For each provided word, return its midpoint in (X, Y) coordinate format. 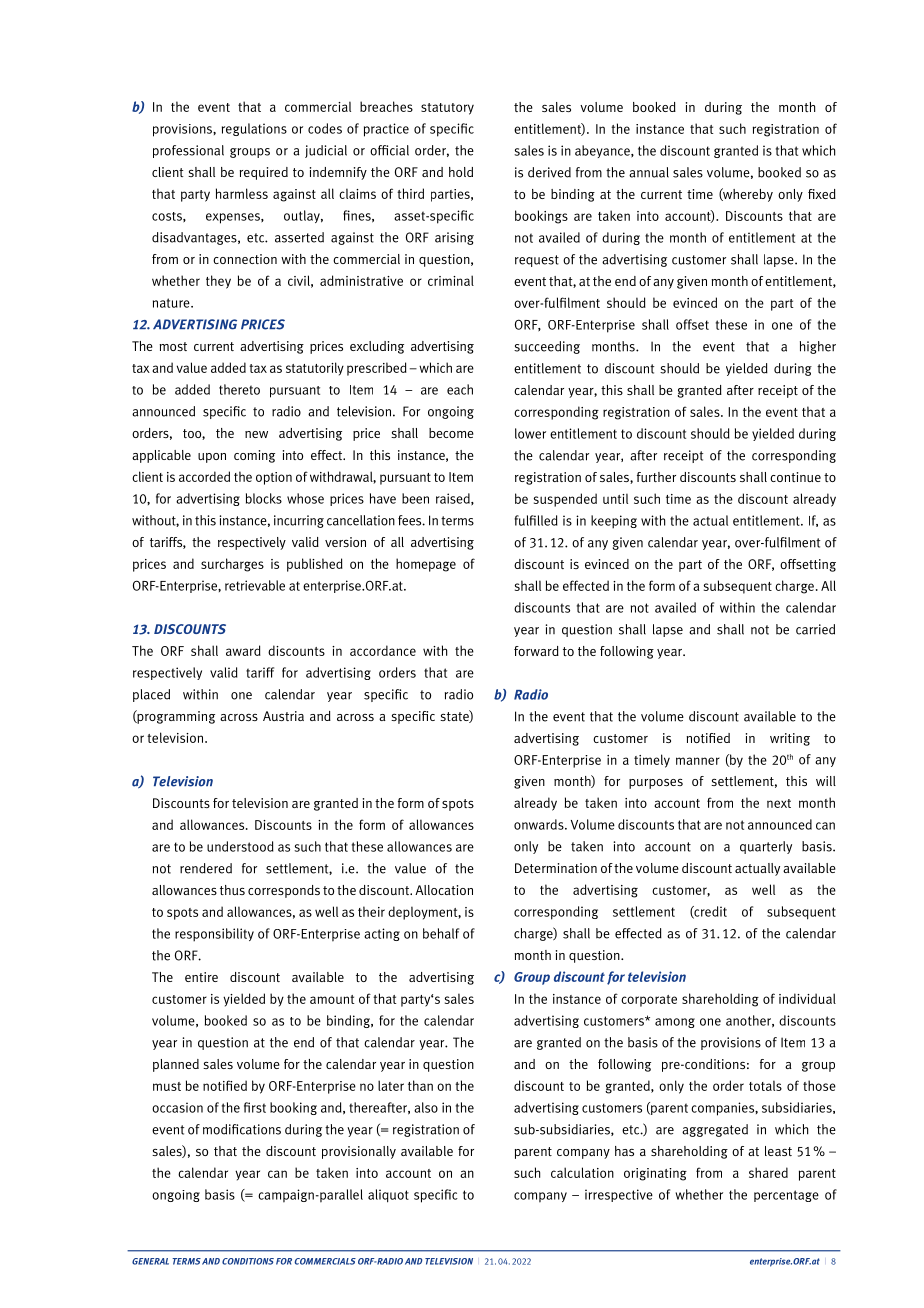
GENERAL (150, 1261)
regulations (254, 129)
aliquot (388, 1196)
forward (536, 651)
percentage (786, 1196)
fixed (822, 194)
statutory (447, 109)
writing (790, 739)
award (243, 650)
